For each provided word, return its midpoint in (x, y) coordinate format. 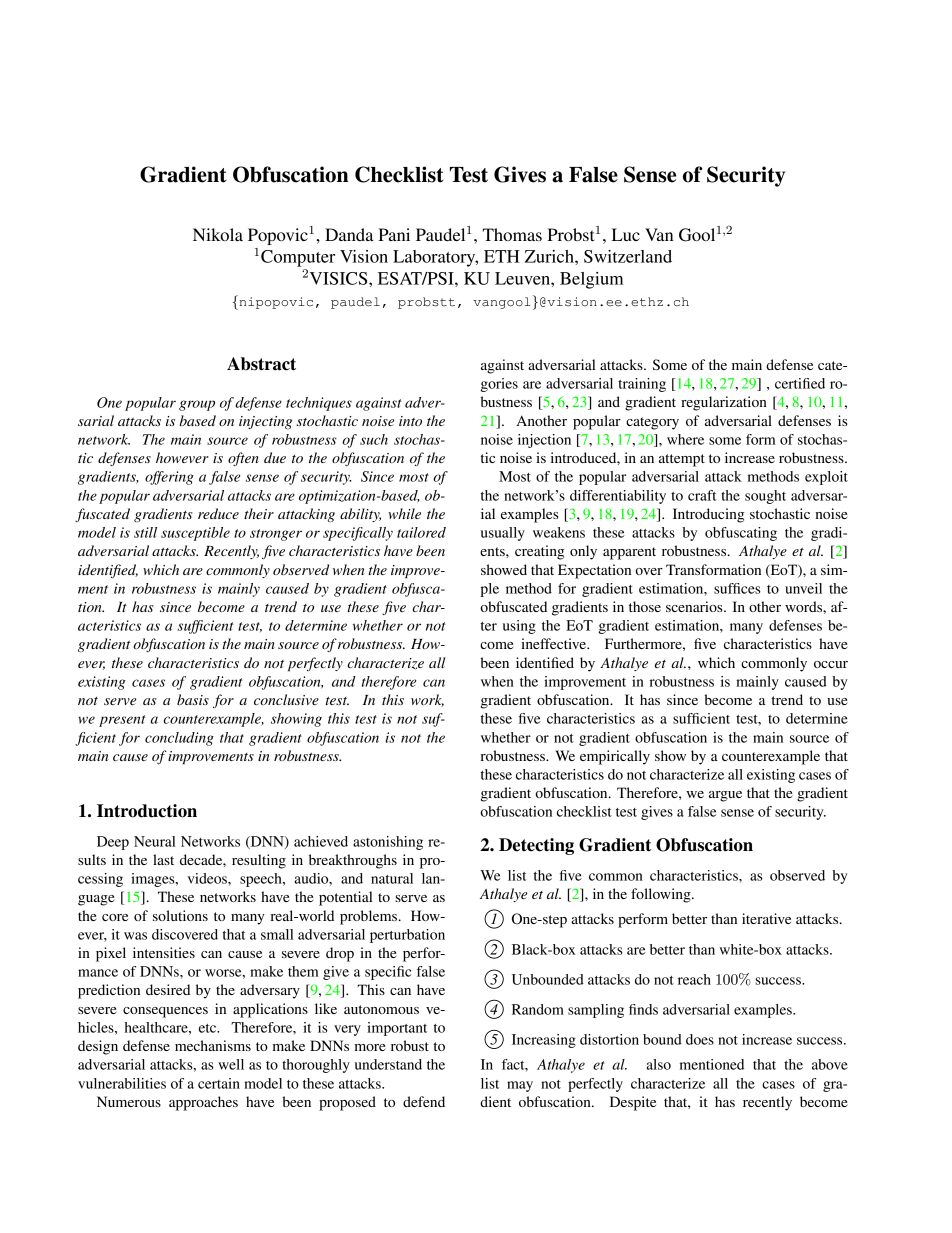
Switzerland (628, 256)
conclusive (286, 699)
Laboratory (435, 258)
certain (219, 1083)
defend (424, 1101)
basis (193, 699)
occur (831, 664)
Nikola (218, 234)
